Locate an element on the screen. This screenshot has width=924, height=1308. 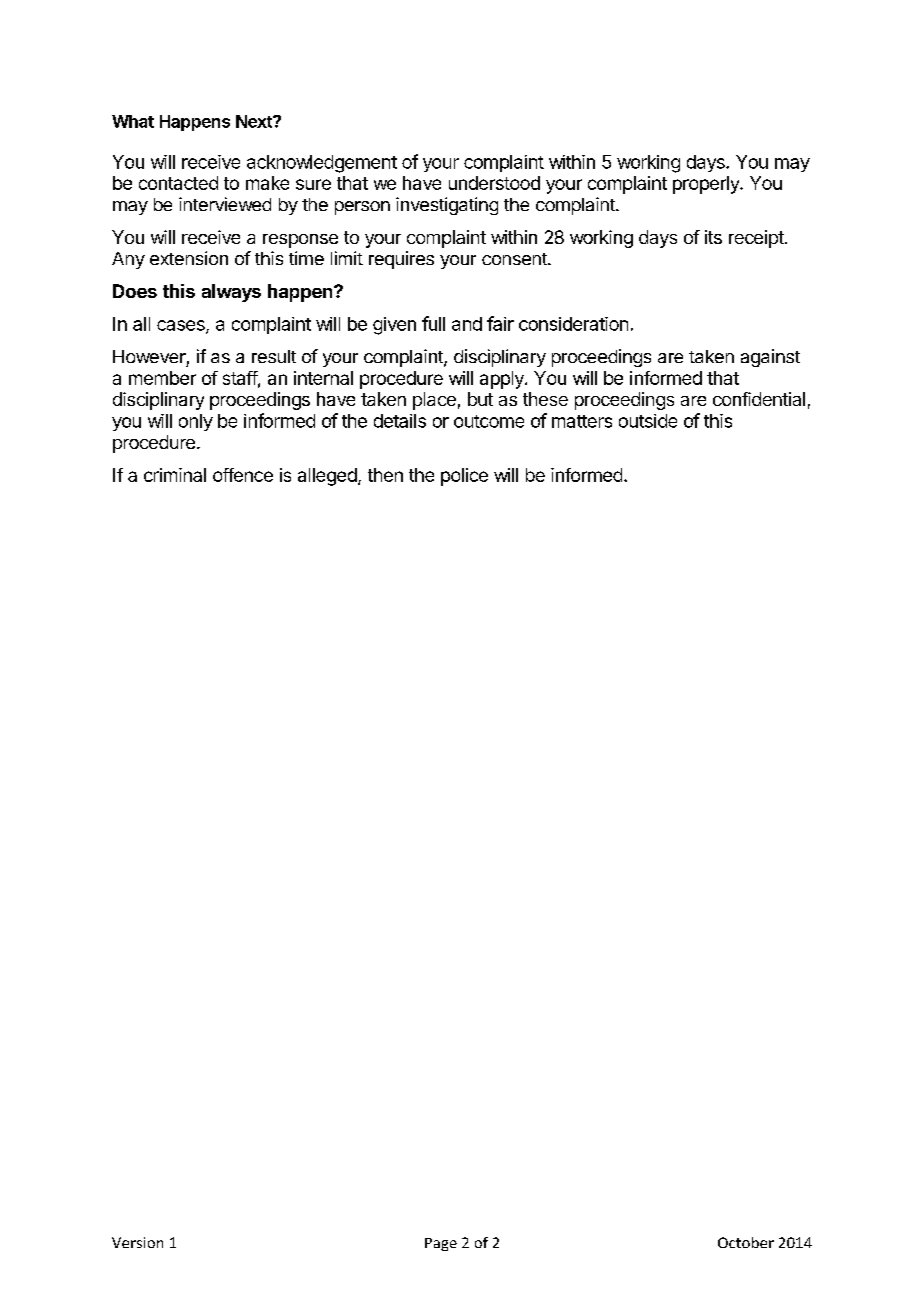
Page is located at coordinates (441, 1244).
